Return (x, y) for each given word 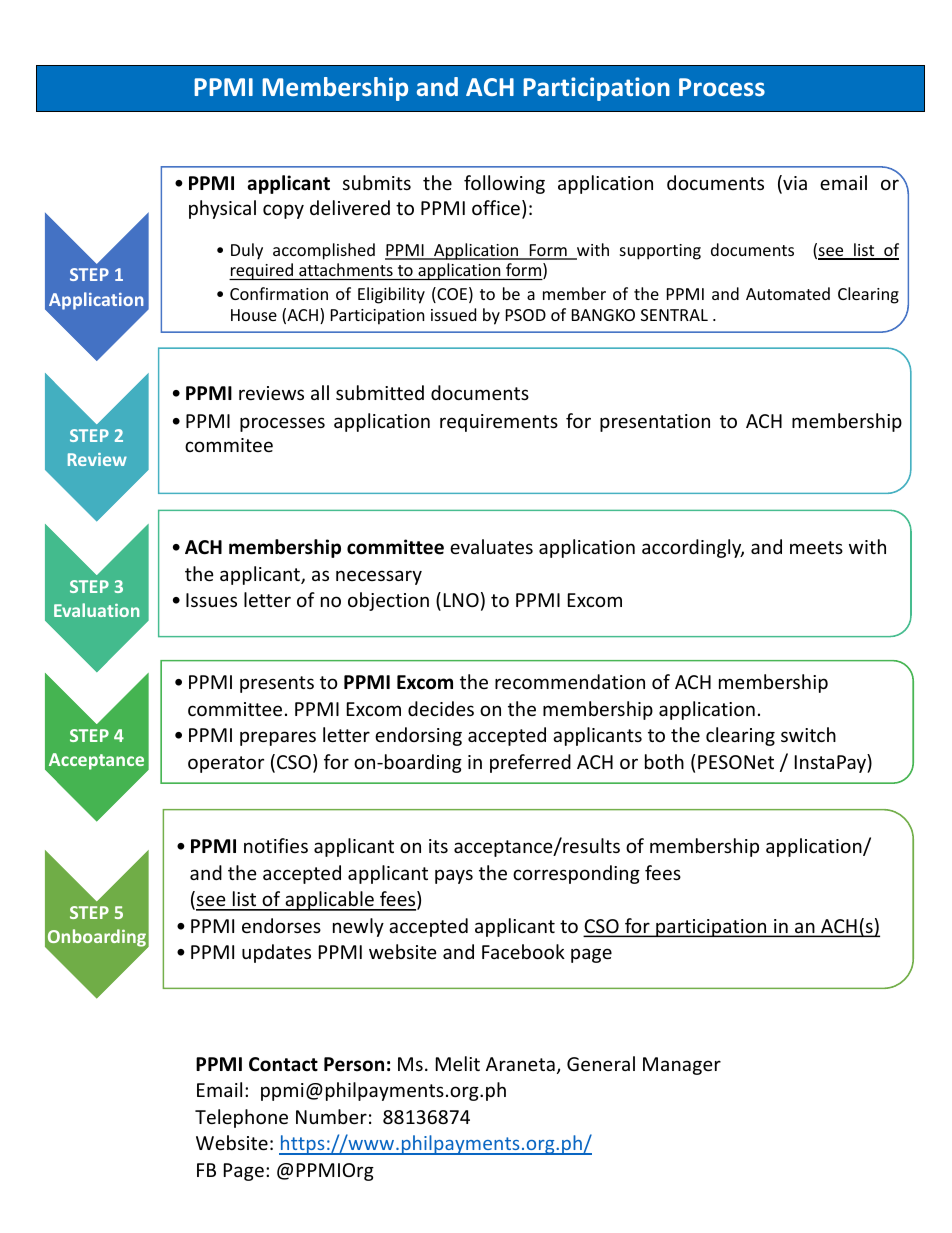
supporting (660, 252)
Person (354, 1064)
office (496, 207)
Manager (682, 1066)
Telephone (241, 1118)
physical (222, 209)
